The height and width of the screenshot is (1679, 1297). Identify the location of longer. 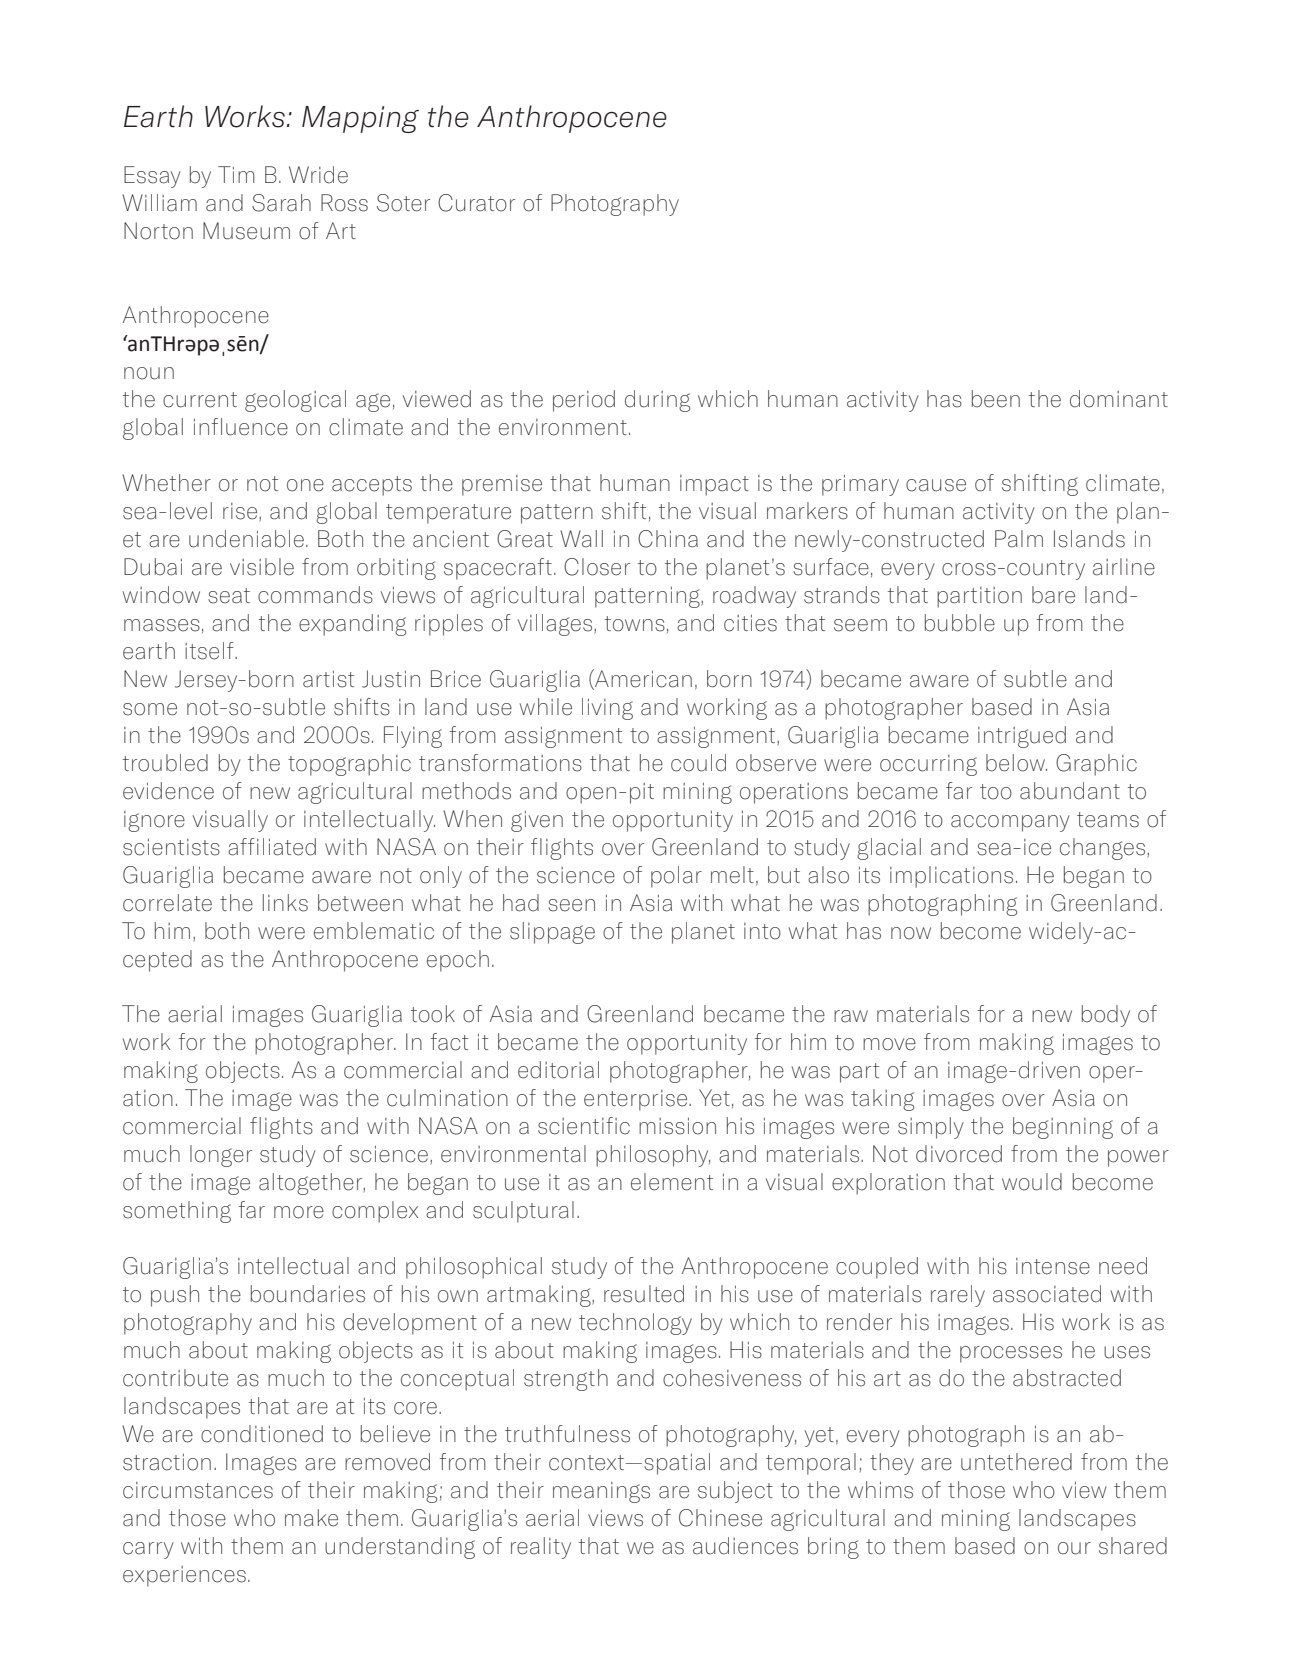
(221, 1156).
